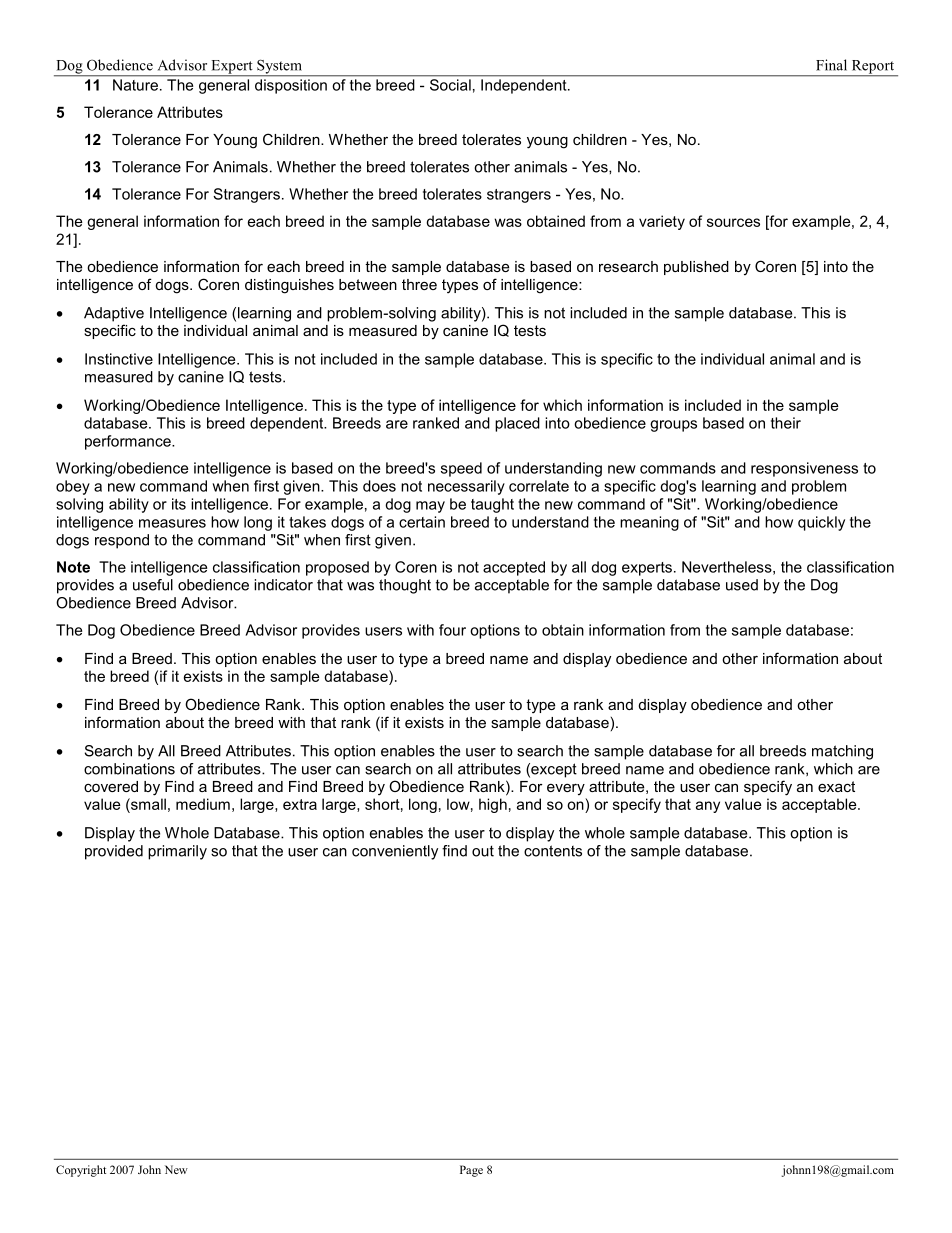  I want to click on used, so click(742, 585).
